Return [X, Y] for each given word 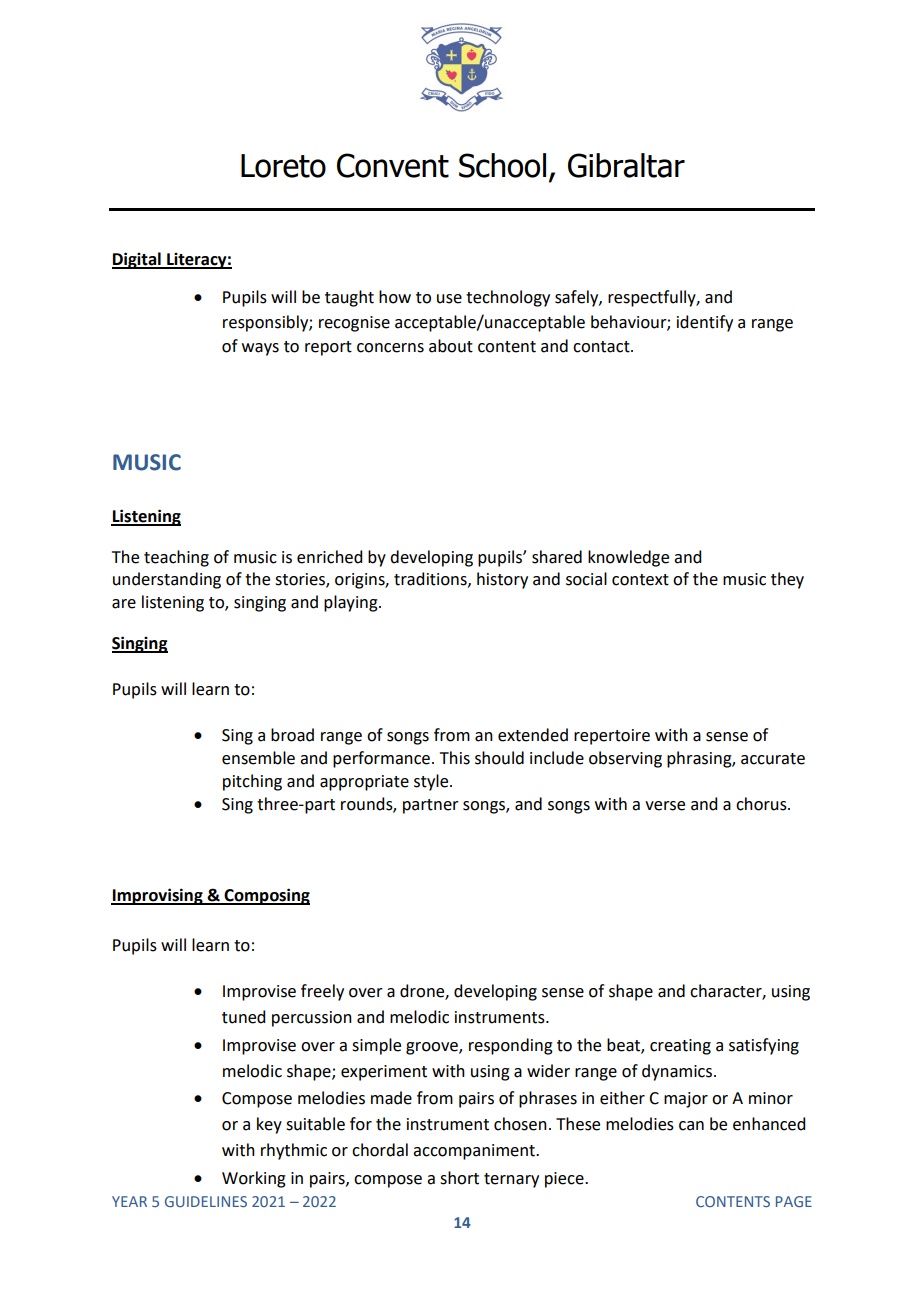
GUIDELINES [206, 1201]
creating [680, 1047]
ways [260, 349]
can [691, 1126]
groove [433, 1048]
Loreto [283, 166]
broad [292, 735]
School [502, 165]
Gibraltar [626, 165]
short [459, 1178]
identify [705, 323]
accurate [773, 759]
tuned [243, 1017]
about [451, 346]
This [455, 758]
